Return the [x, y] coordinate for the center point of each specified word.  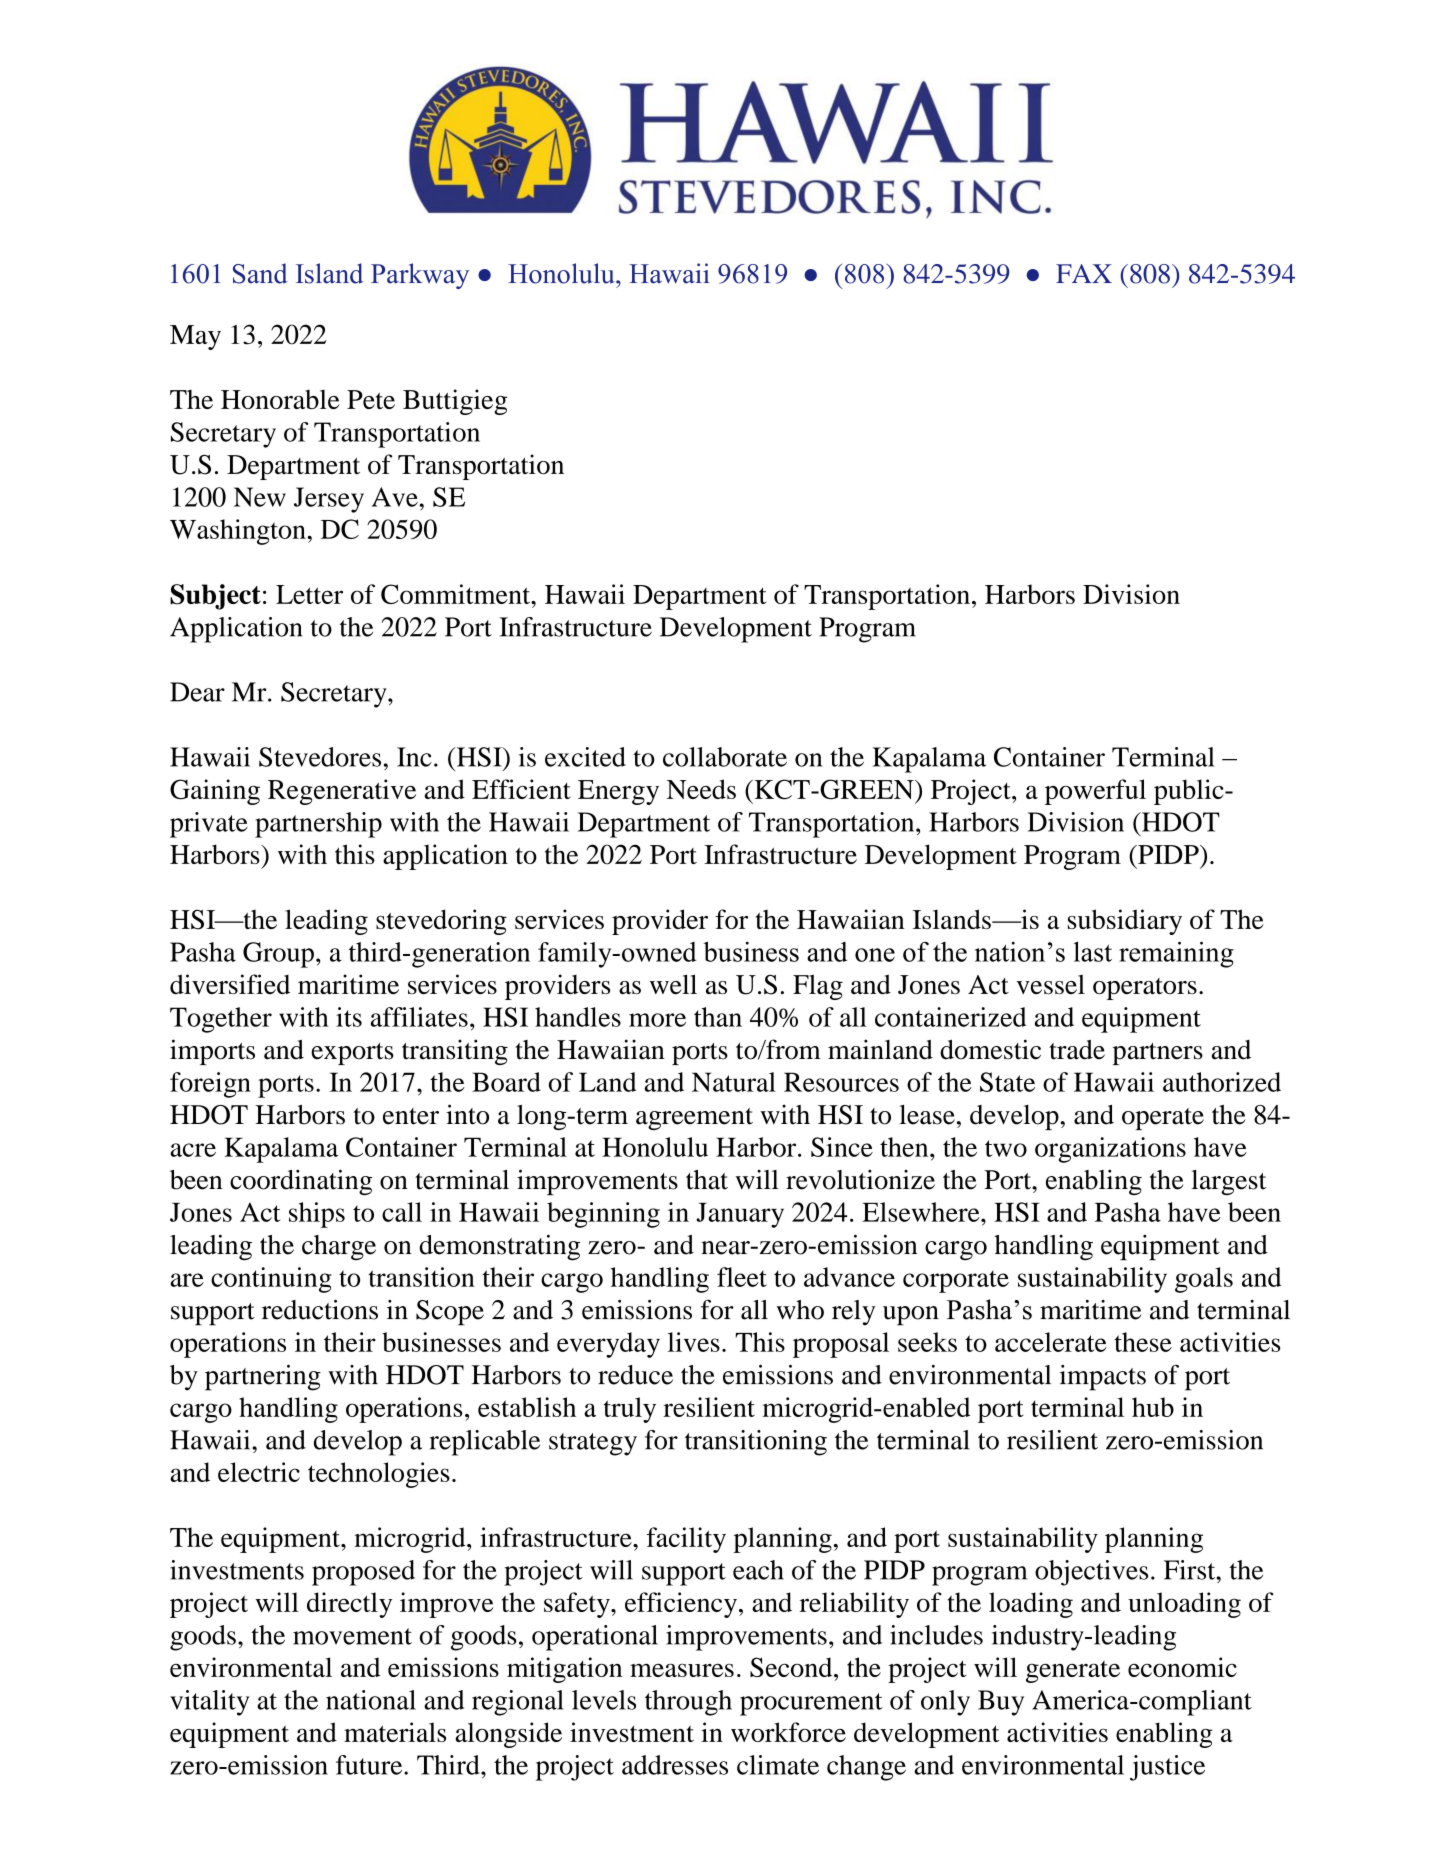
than [718, 1017]
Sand [260, 273]
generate [1073, 1672]
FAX [1084, 273]
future [370, 1765]
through [688, 1703]
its [349, 1017]
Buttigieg [455, 402]
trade [1077, 1050]
